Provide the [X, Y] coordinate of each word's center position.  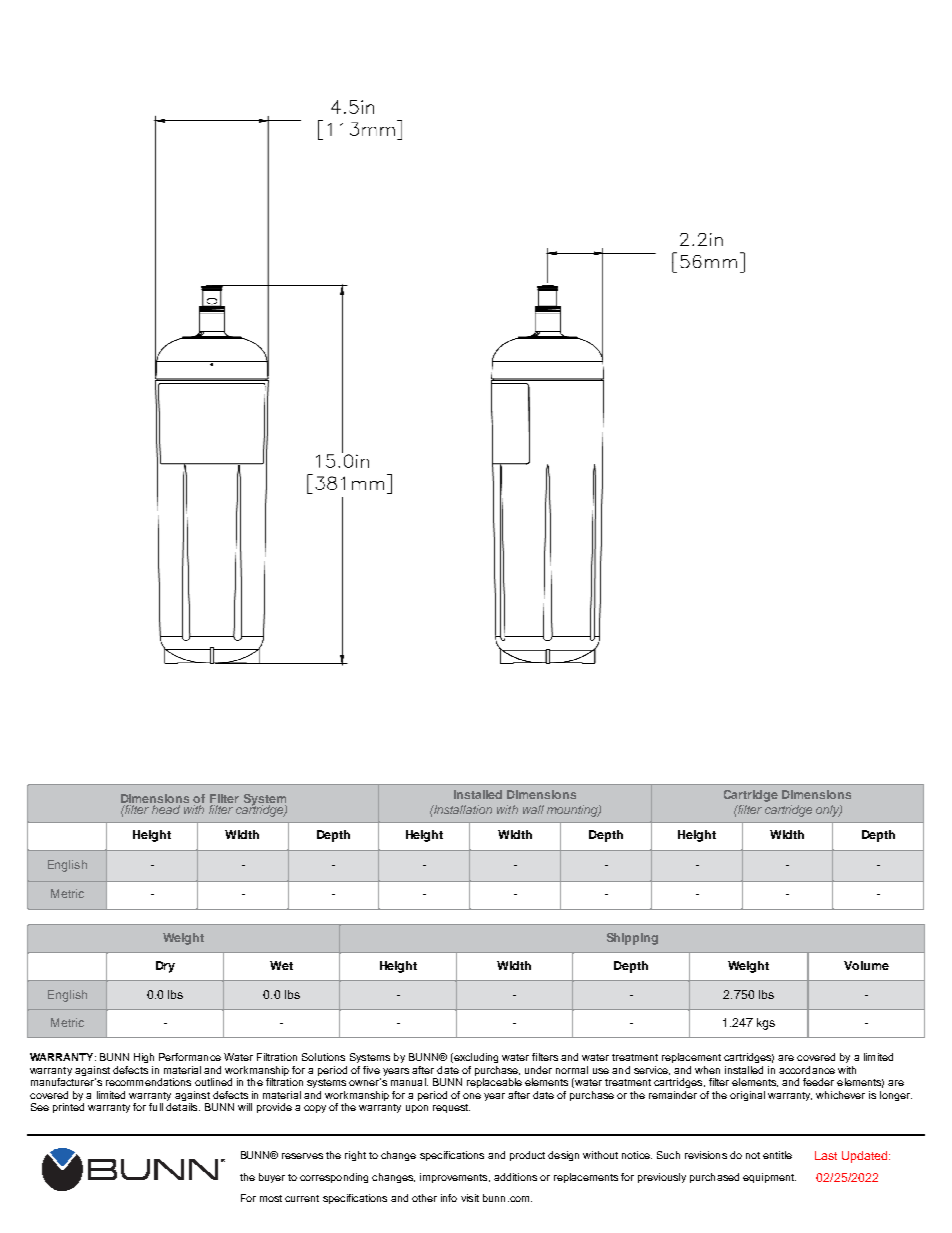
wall [533, 809]
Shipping [632, 939]
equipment [769, 1178]
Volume [866, 965]
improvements [455, 1178]
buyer [272, 1178]
